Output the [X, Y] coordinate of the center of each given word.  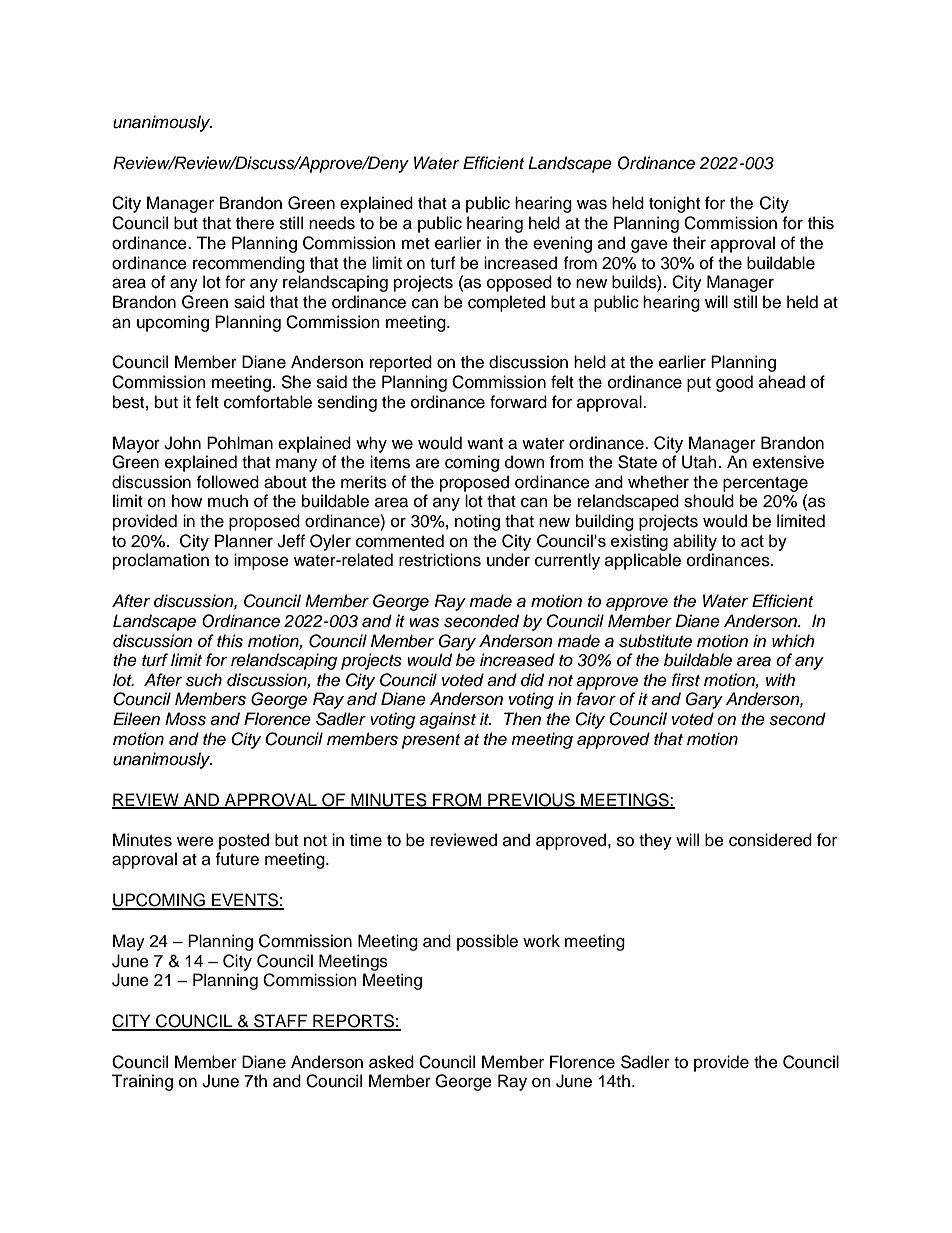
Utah [699, 462]
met [416, 244]
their [689, 243]
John [182, 443]
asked [391, 1062]
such [204, 680]
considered [770, 840]
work [541, 941]
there [255, 223]
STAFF [280, 1022]
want [485, 444]
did [532, 680]
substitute [655, 641]
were [195, 841]
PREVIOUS [531, 800]
